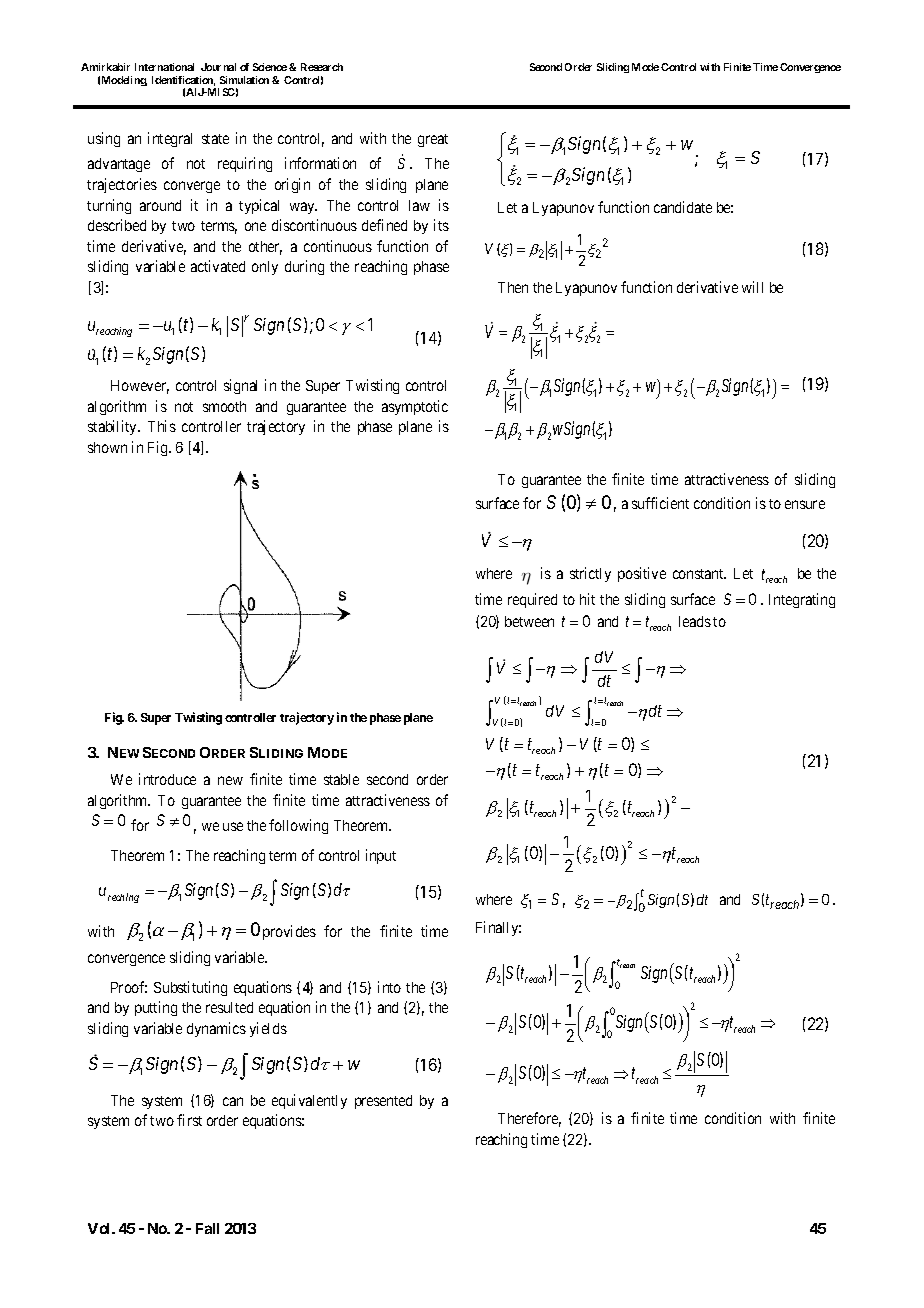  Describe the element at coordinates (183, 81) in the document. I see `Identification` at that location.
